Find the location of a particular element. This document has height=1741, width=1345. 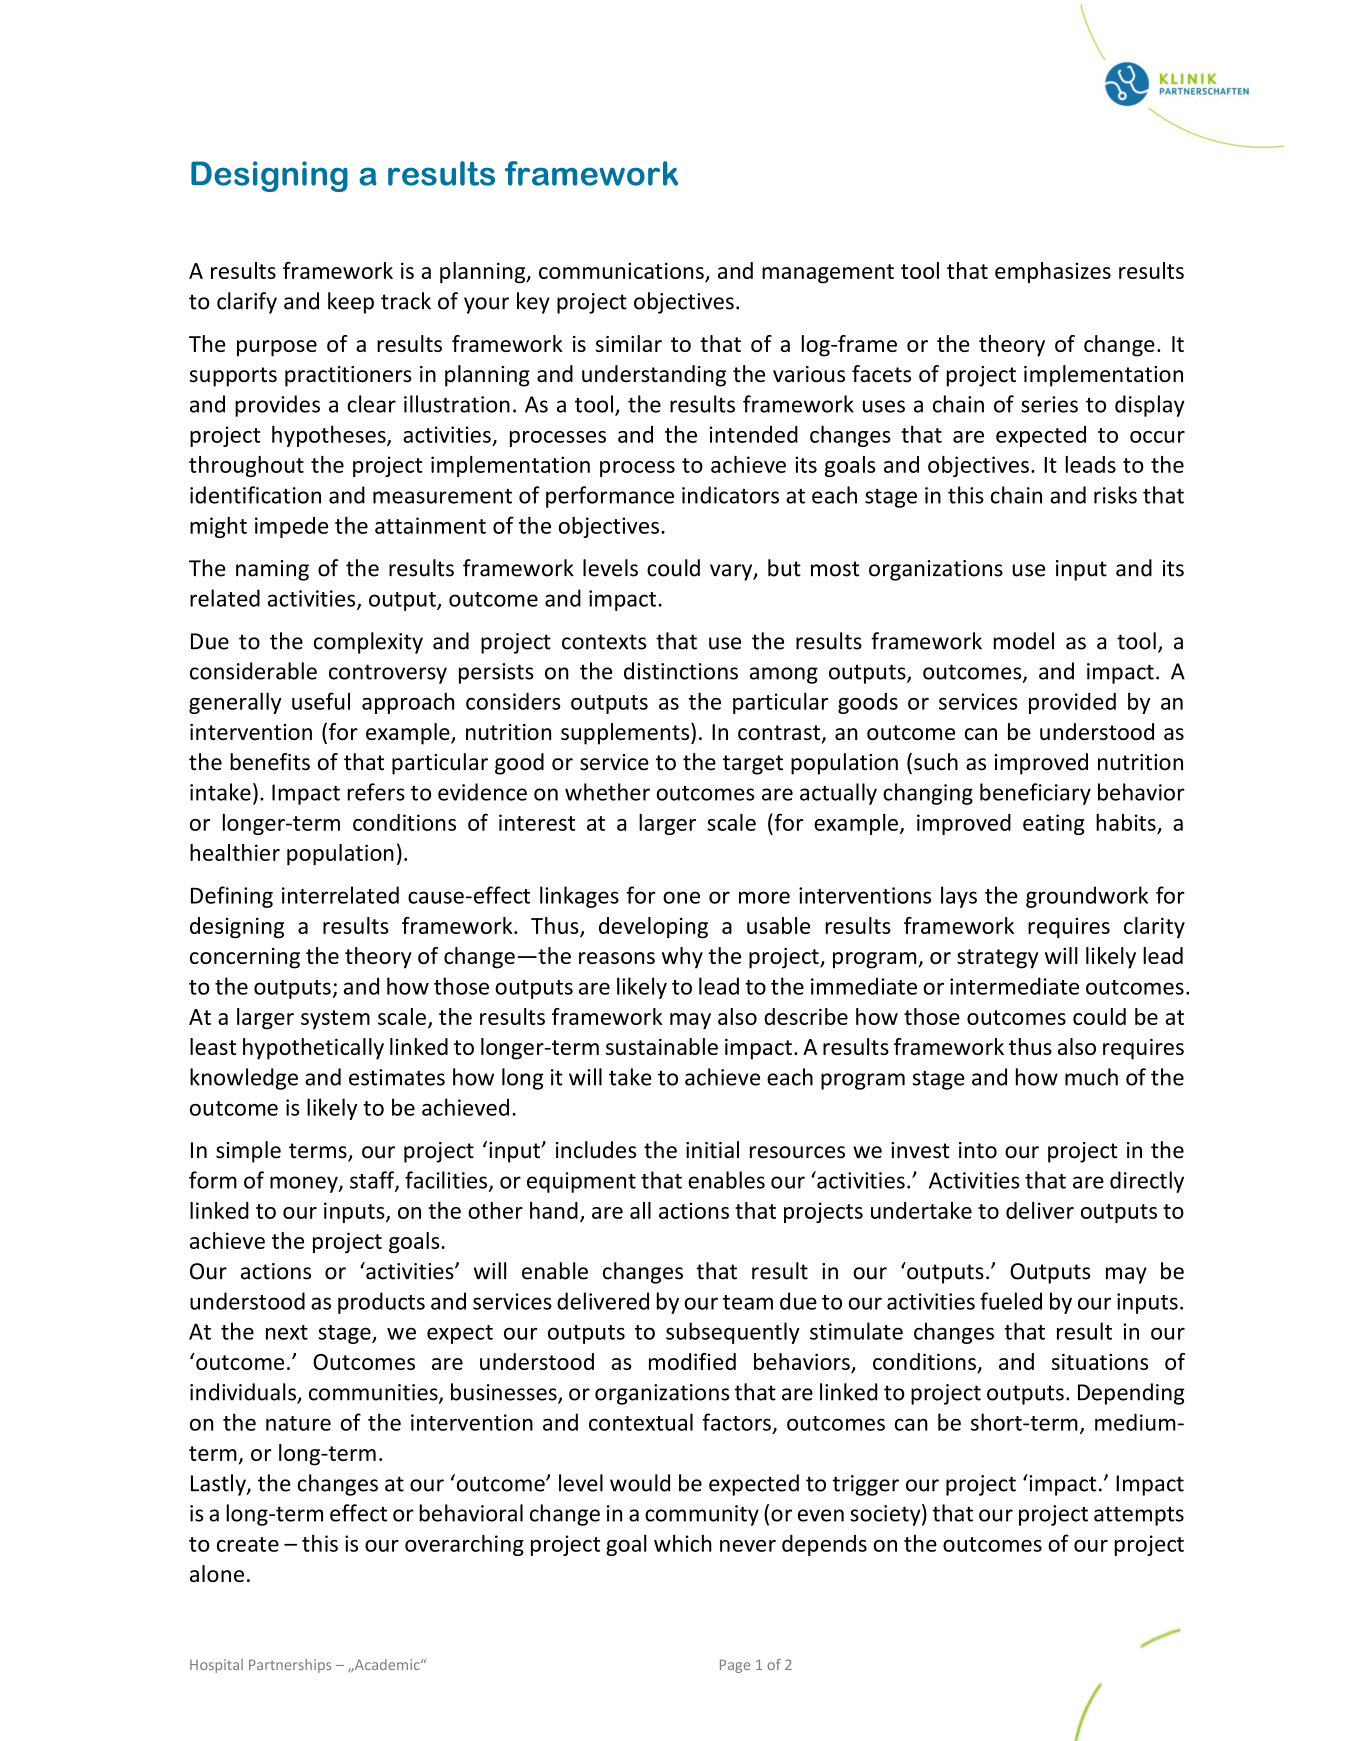

similar is located at coordinates (629, 343).
